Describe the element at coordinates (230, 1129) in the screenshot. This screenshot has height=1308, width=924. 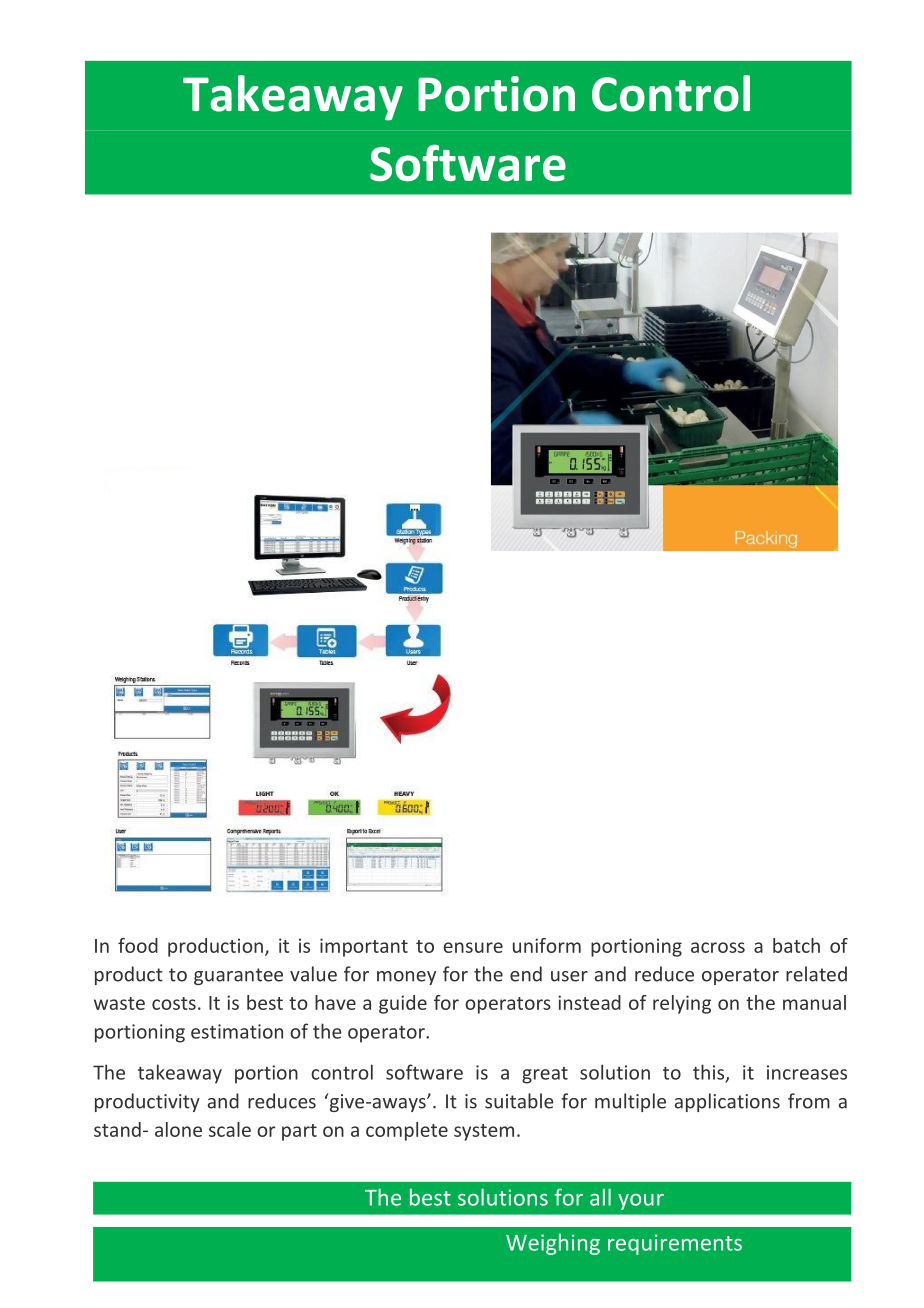
I see `scale` at that location.
